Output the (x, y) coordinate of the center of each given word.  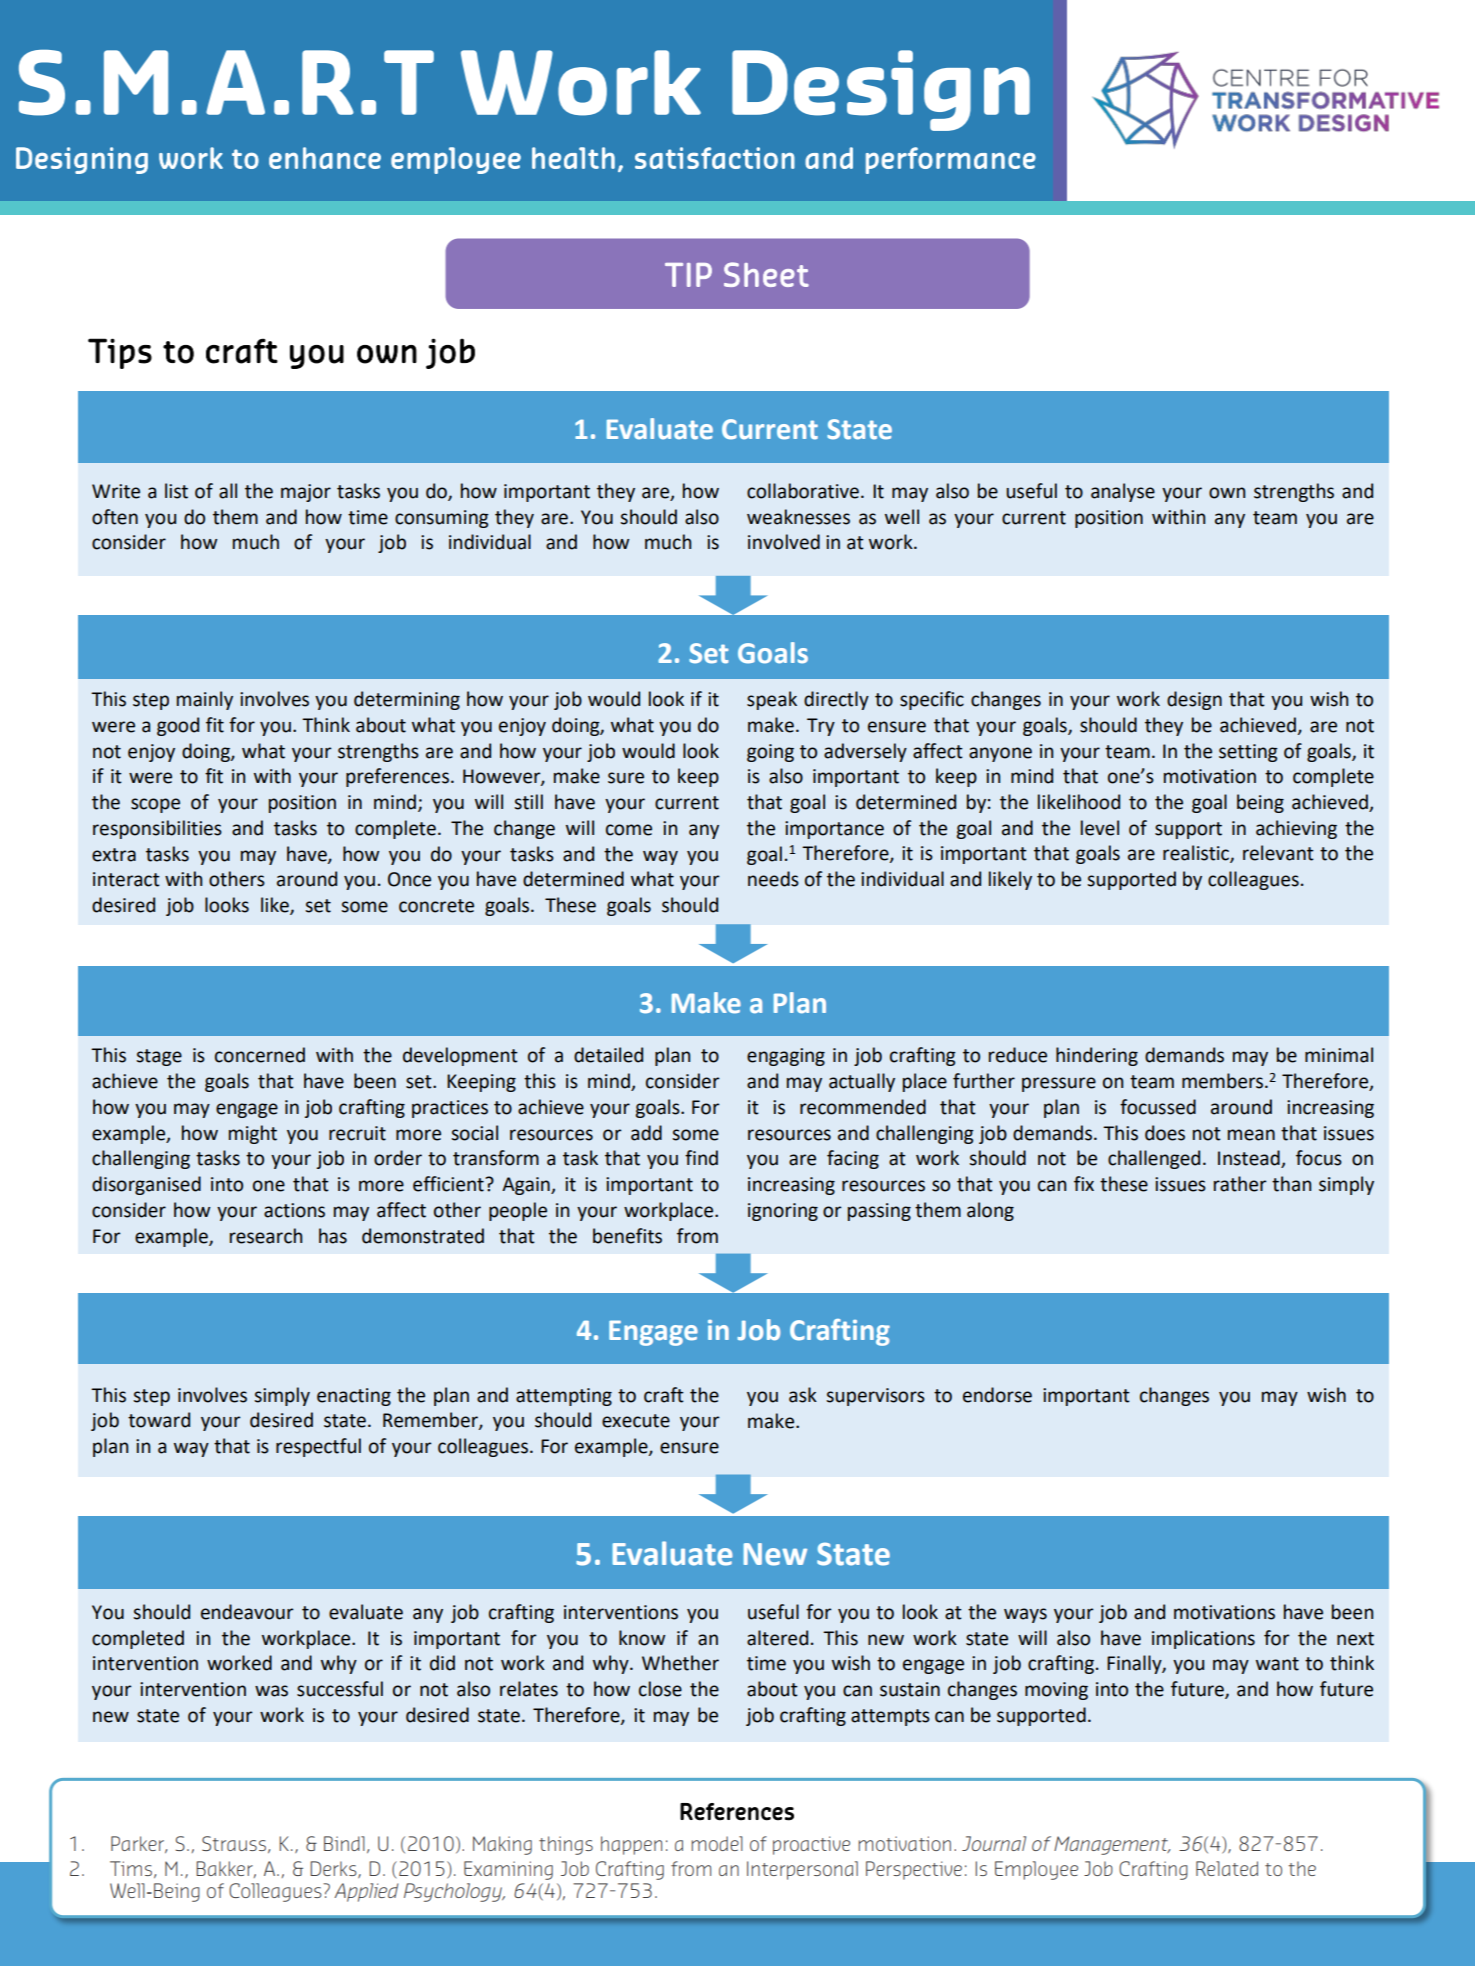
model (717, 1843)
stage (159, 1057)
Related (1227, 1868)
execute (636, 1421)
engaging (786, 1057)
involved (784, 542)
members (1222, 1081)
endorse (997, 1395)
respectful (318, 1447)
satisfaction (715, 158)
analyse (1123, 492)
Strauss (235, 1844)
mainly (205, 700)
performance (951, 160)
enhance (325, 158)
